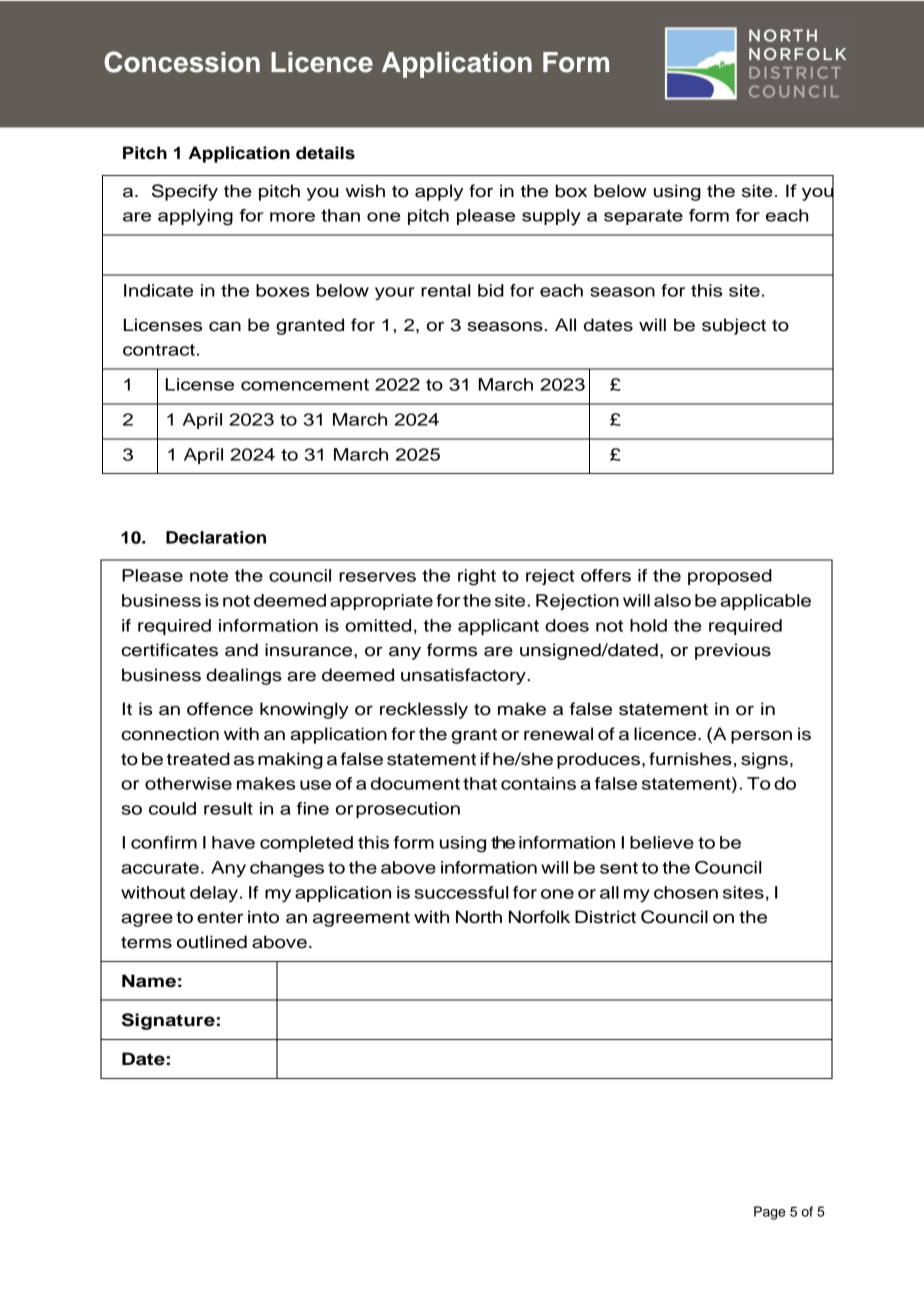 This screenshot has height=1307, width=924. What do you see at coordinates (168, 1021) in the screenshot?
I see `Signature` at bounding box center [168, 1021].
